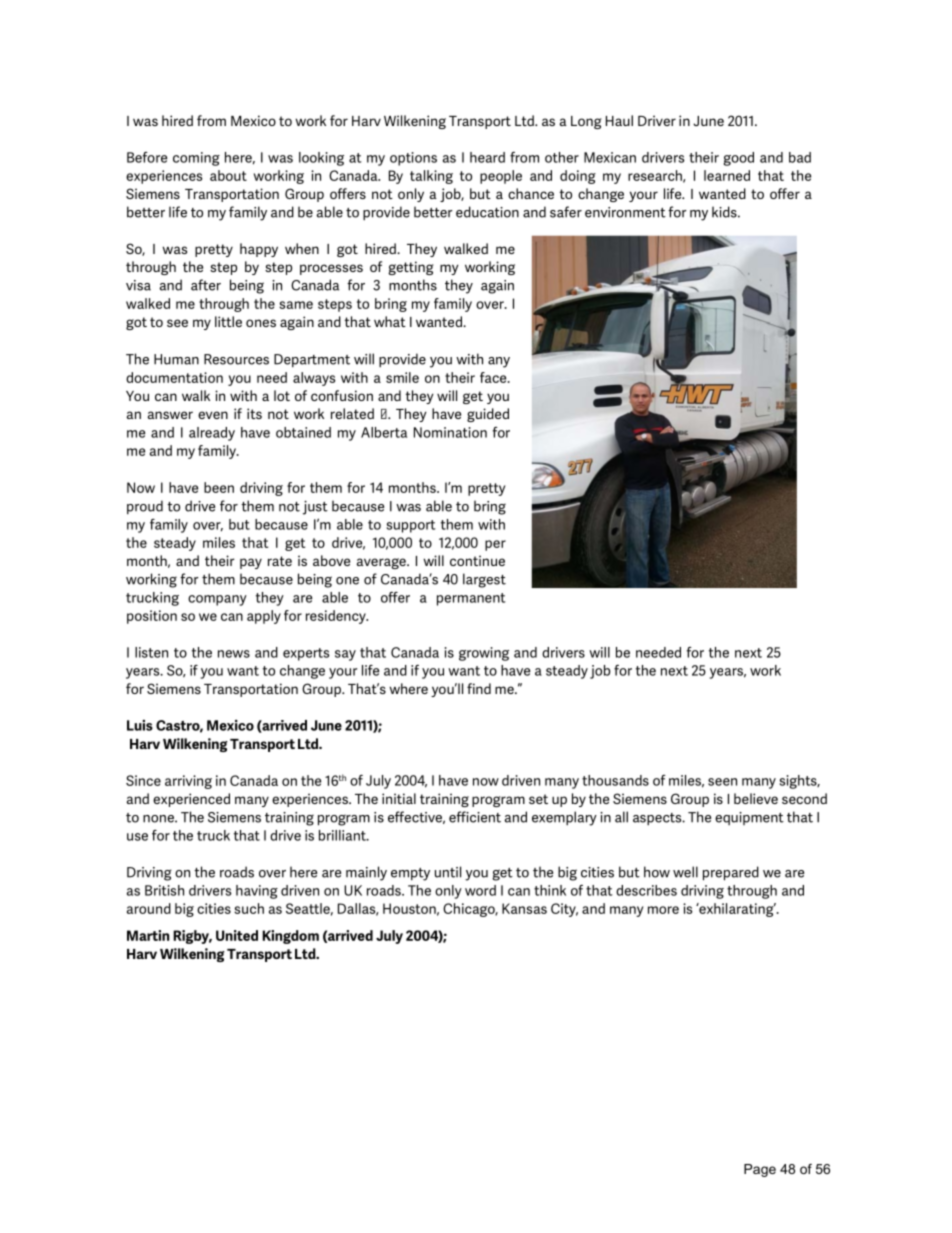  I want to click on experienced, so click(191, 800).
